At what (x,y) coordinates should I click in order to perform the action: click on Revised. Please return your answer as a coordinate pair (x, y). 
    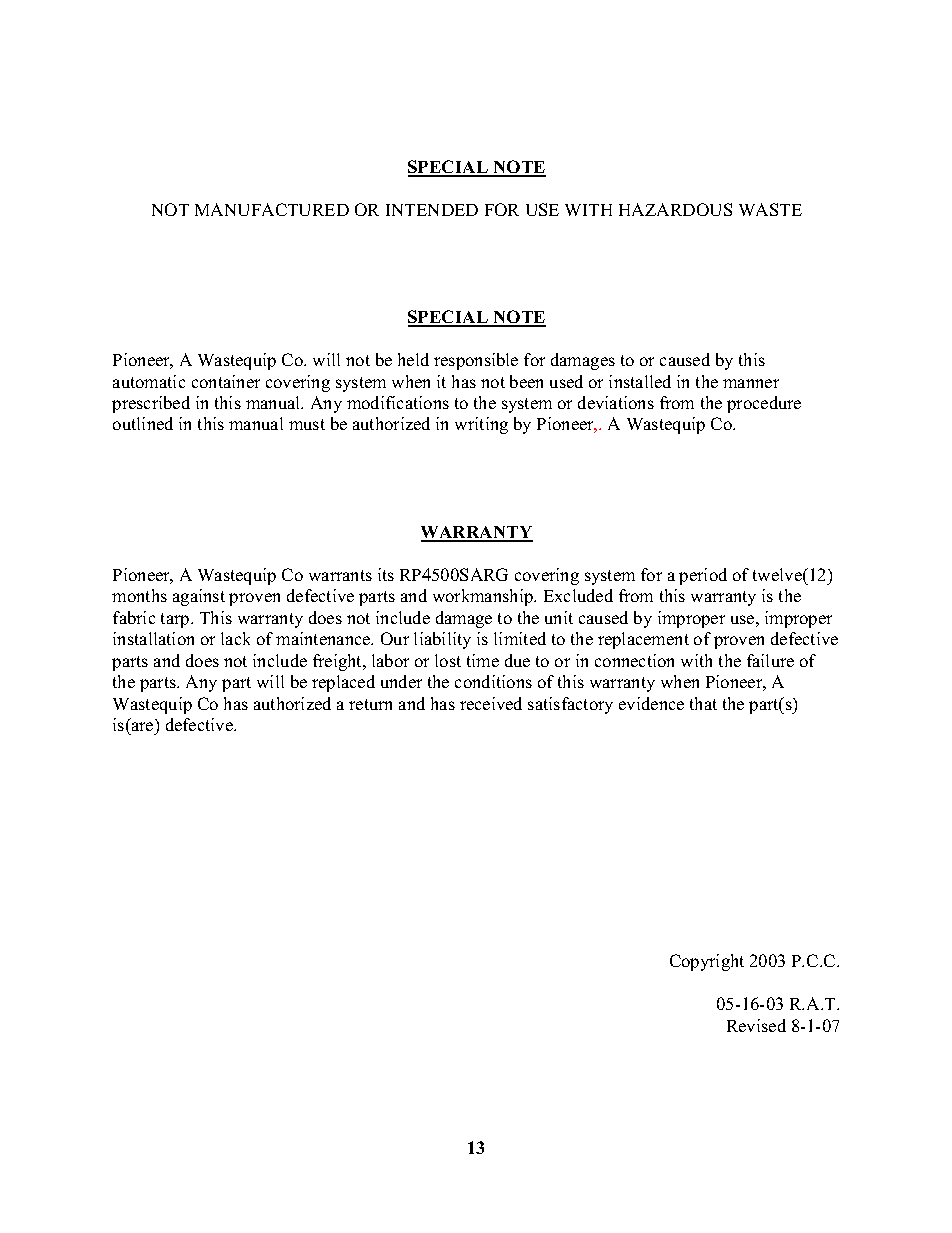
    Looking at the image, I should click on (756, 1025).
